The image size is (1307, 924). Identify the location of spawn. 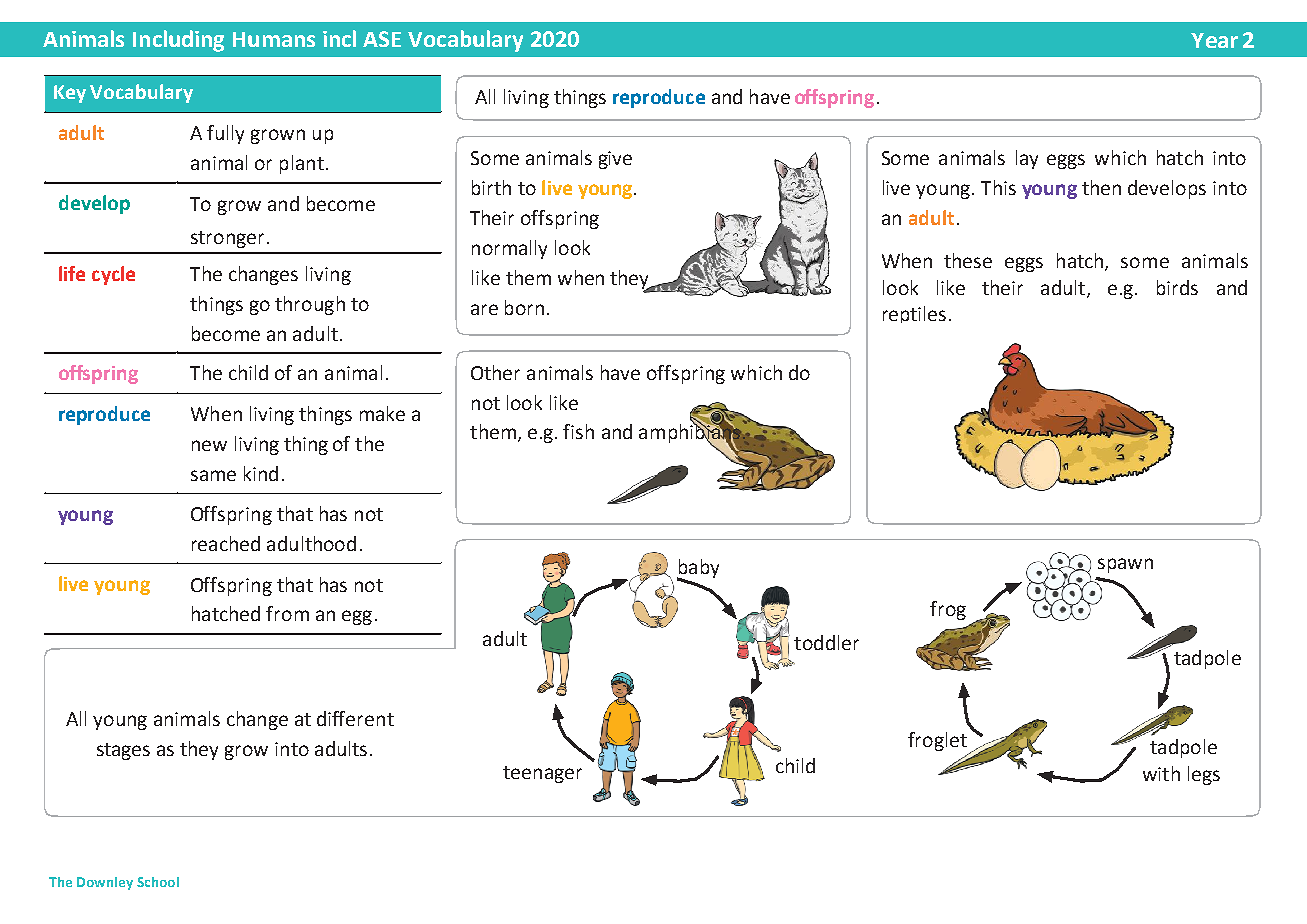
(1125, 565).
